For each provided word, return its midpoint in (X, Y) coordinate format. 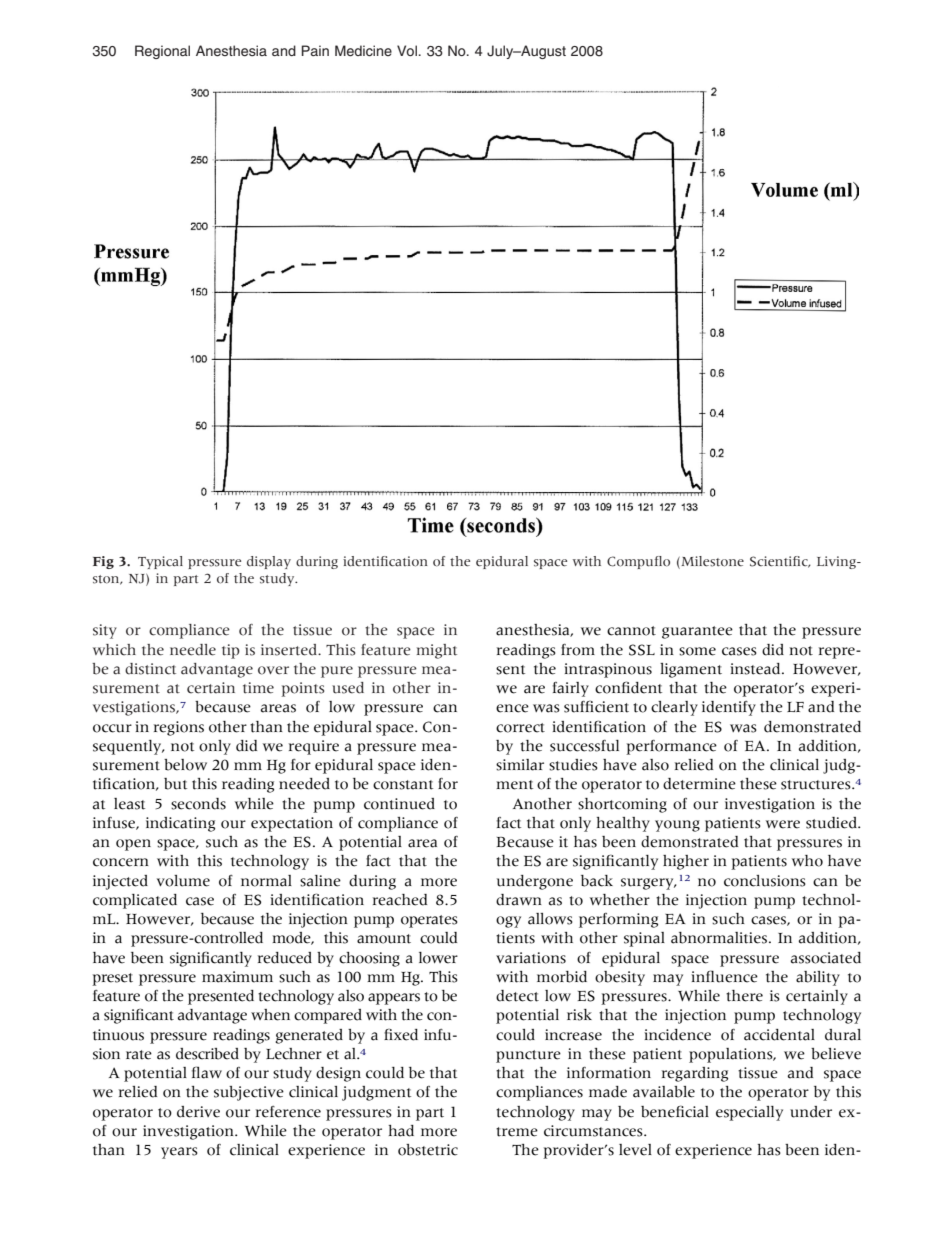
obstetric (428, 1150)
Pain (315, 50)
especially (749, 1113)
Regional (162, 52)
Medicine (363, 51)
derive (198, 1112)
